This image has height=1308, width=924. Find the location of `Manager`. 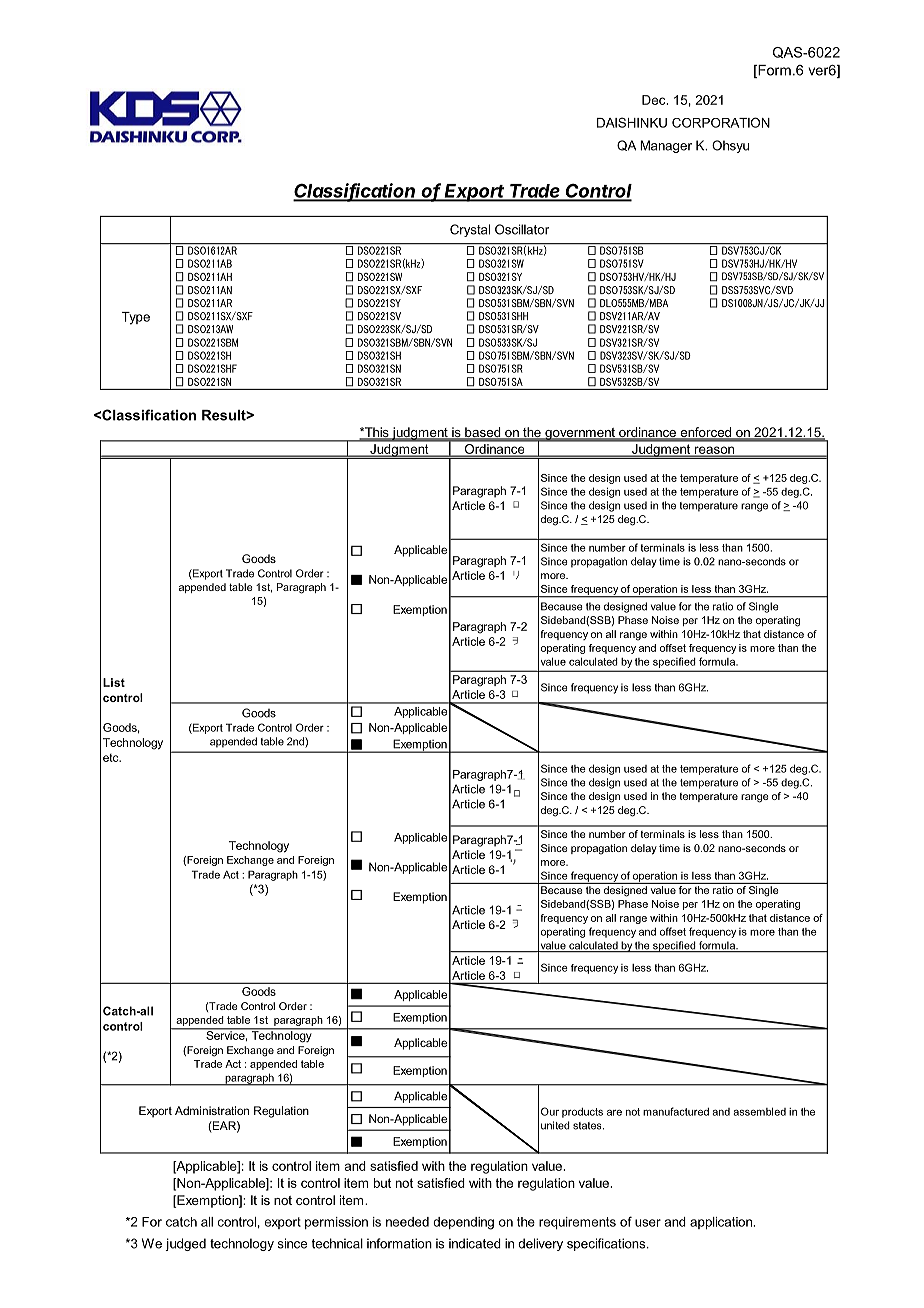

Manager is located at coordinates (666, 146).
